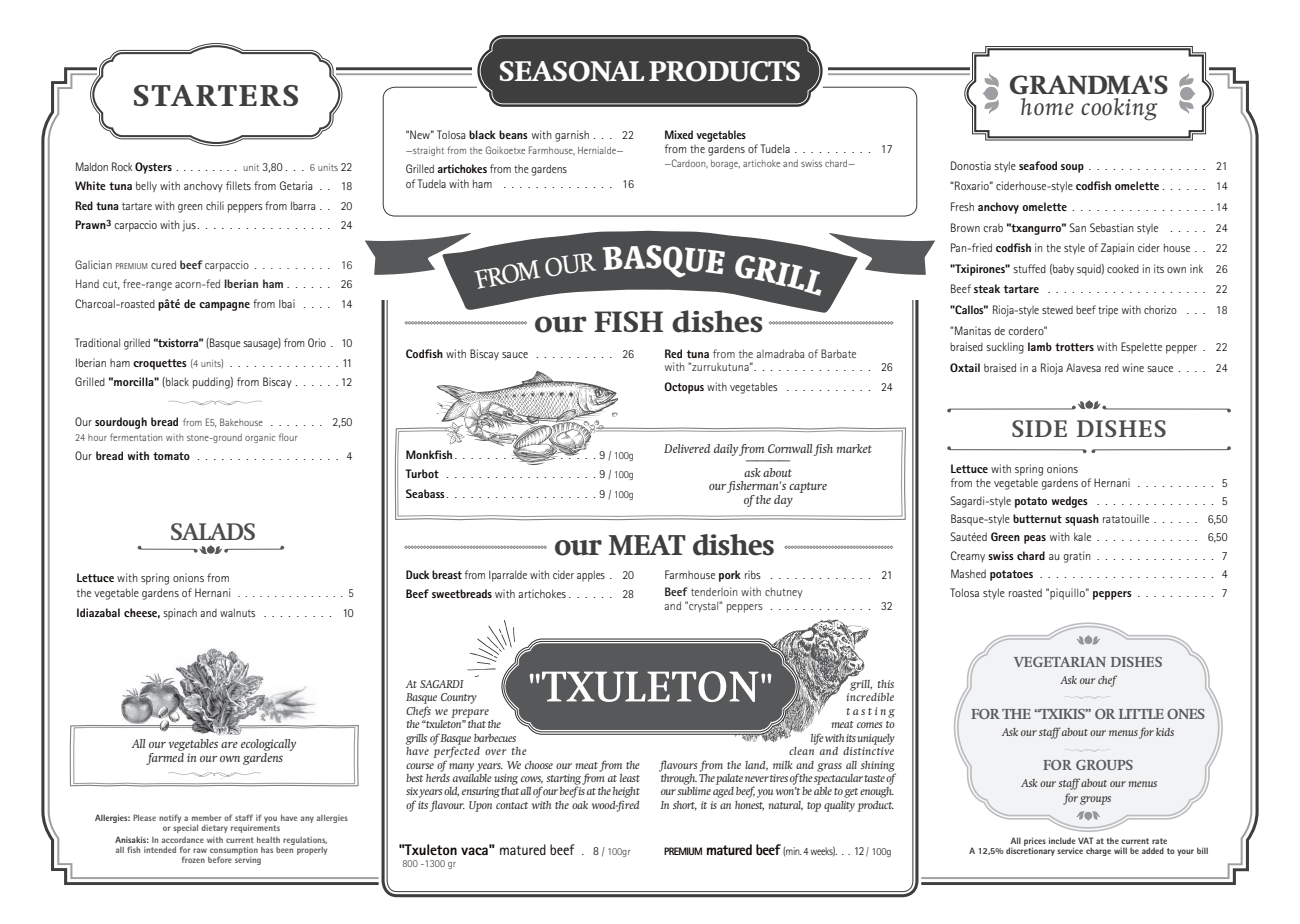 This screenshot has width=1300, height=924. I want to click on stuffed, so click(1029, 268).
